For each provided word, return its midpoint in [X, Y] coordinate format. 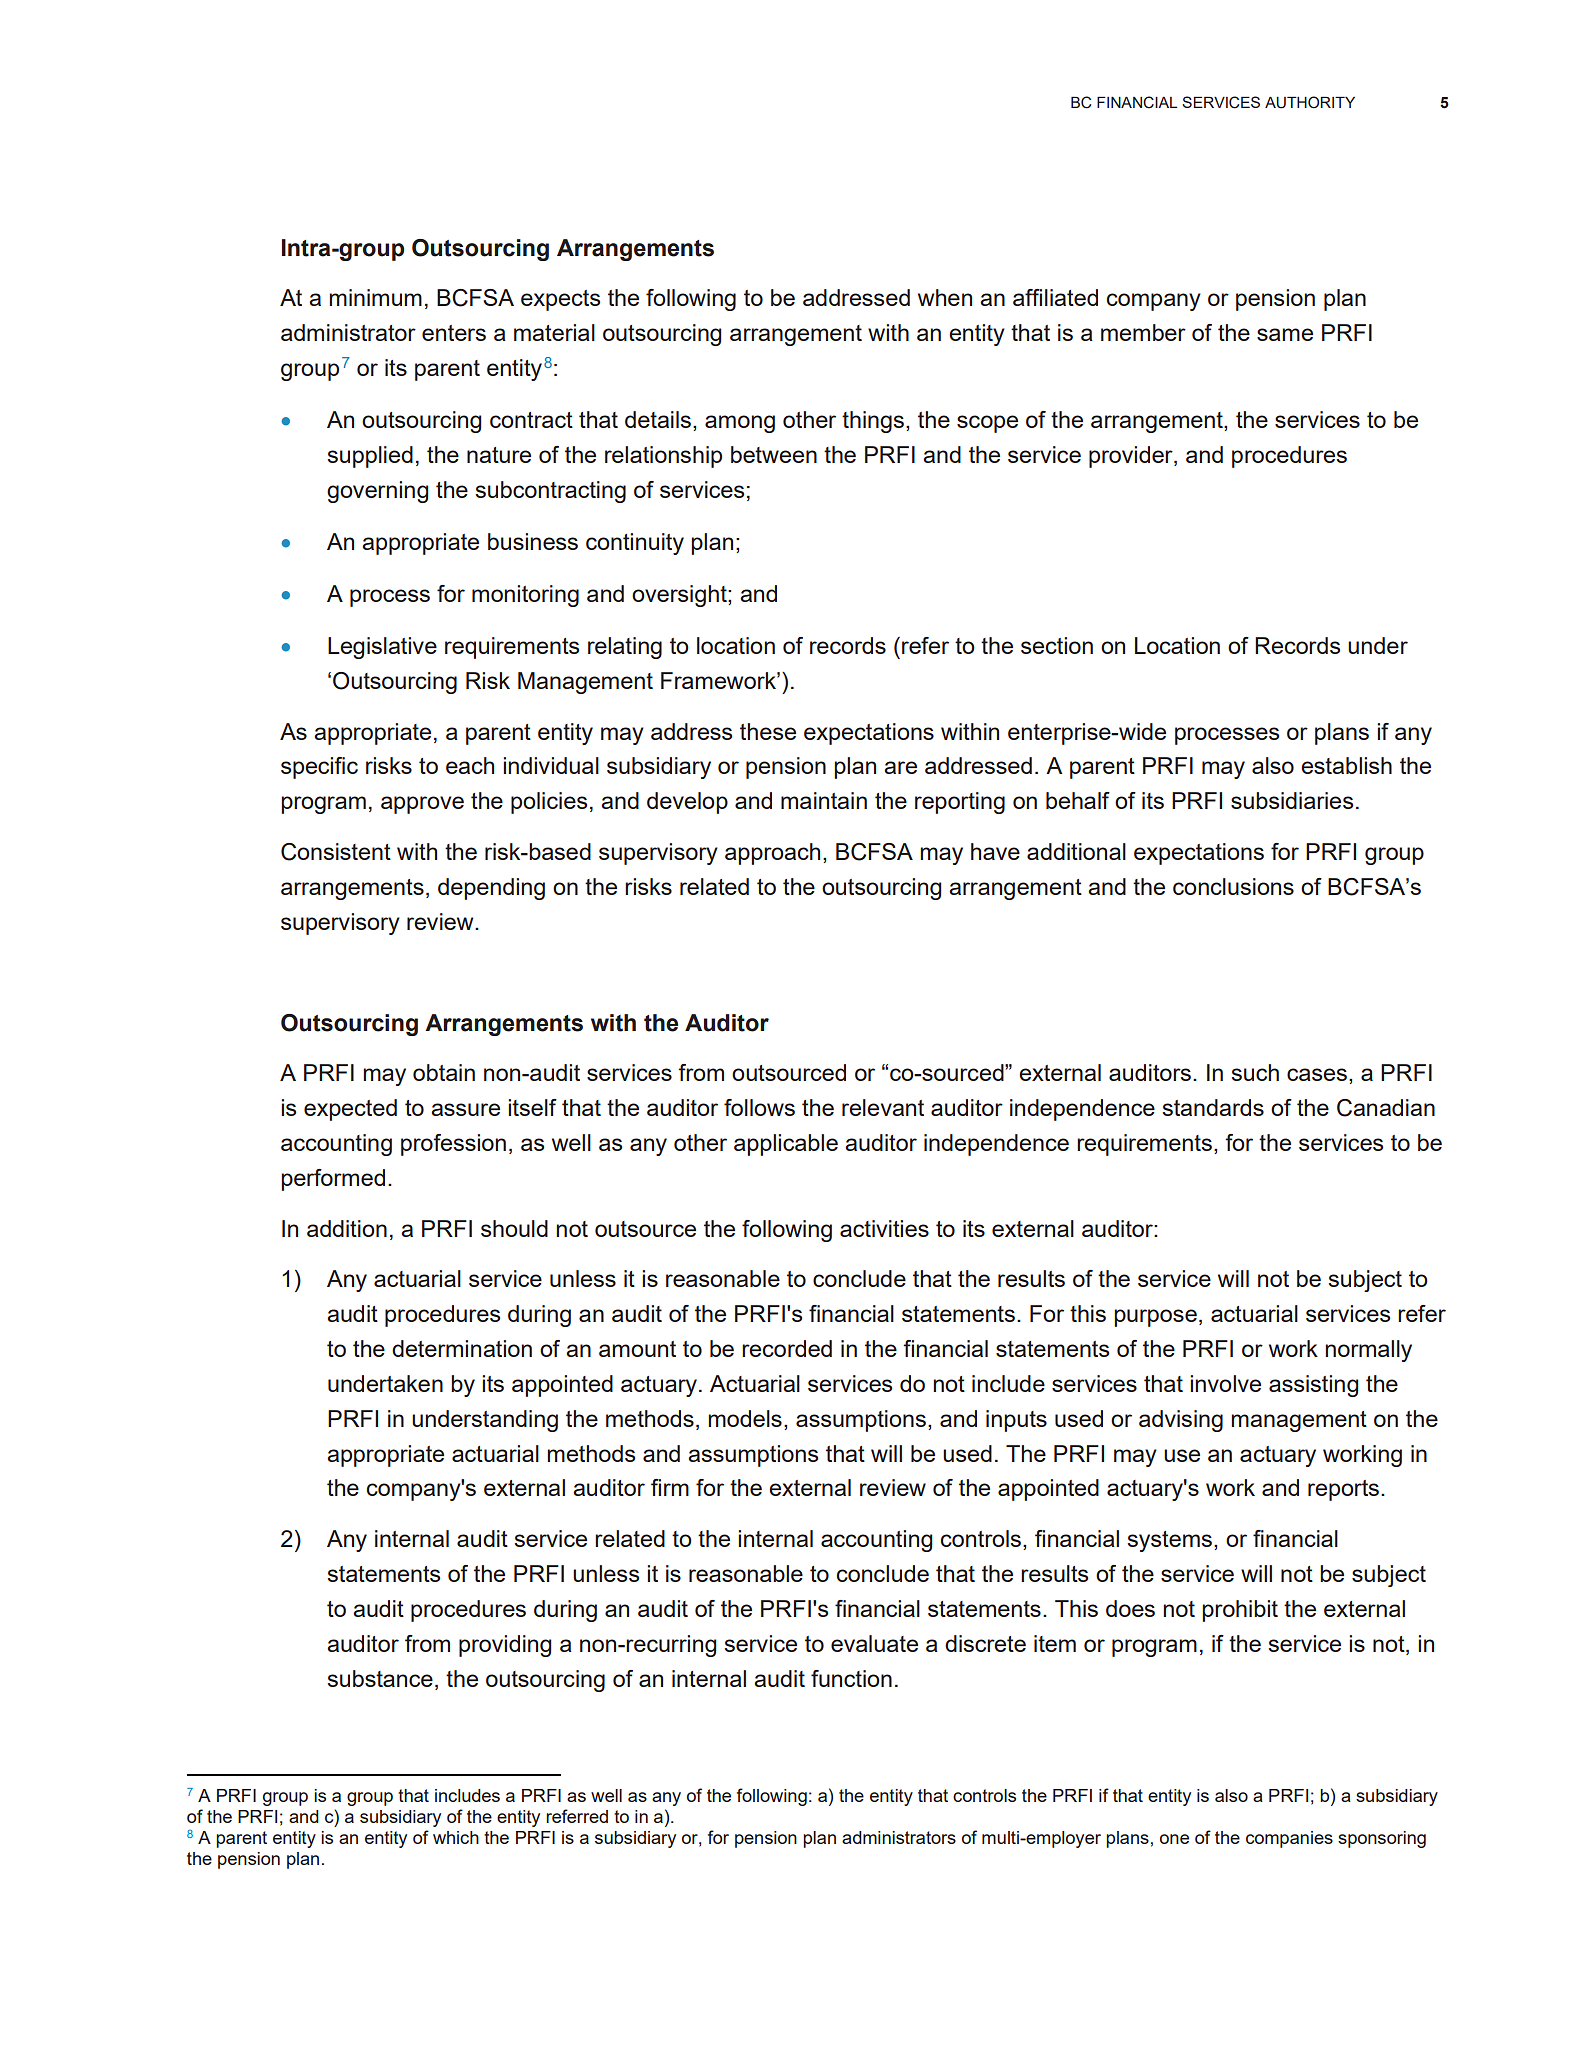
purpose [1155, 1318]
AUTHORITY [1310, 102]
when [945, 297]
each [470, 765]
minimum [375, 297]
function [851, 1678]
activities [884, 1228]
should [514, 1228]
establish [1346, 765]
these [768, 731]
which [456, 1837]
